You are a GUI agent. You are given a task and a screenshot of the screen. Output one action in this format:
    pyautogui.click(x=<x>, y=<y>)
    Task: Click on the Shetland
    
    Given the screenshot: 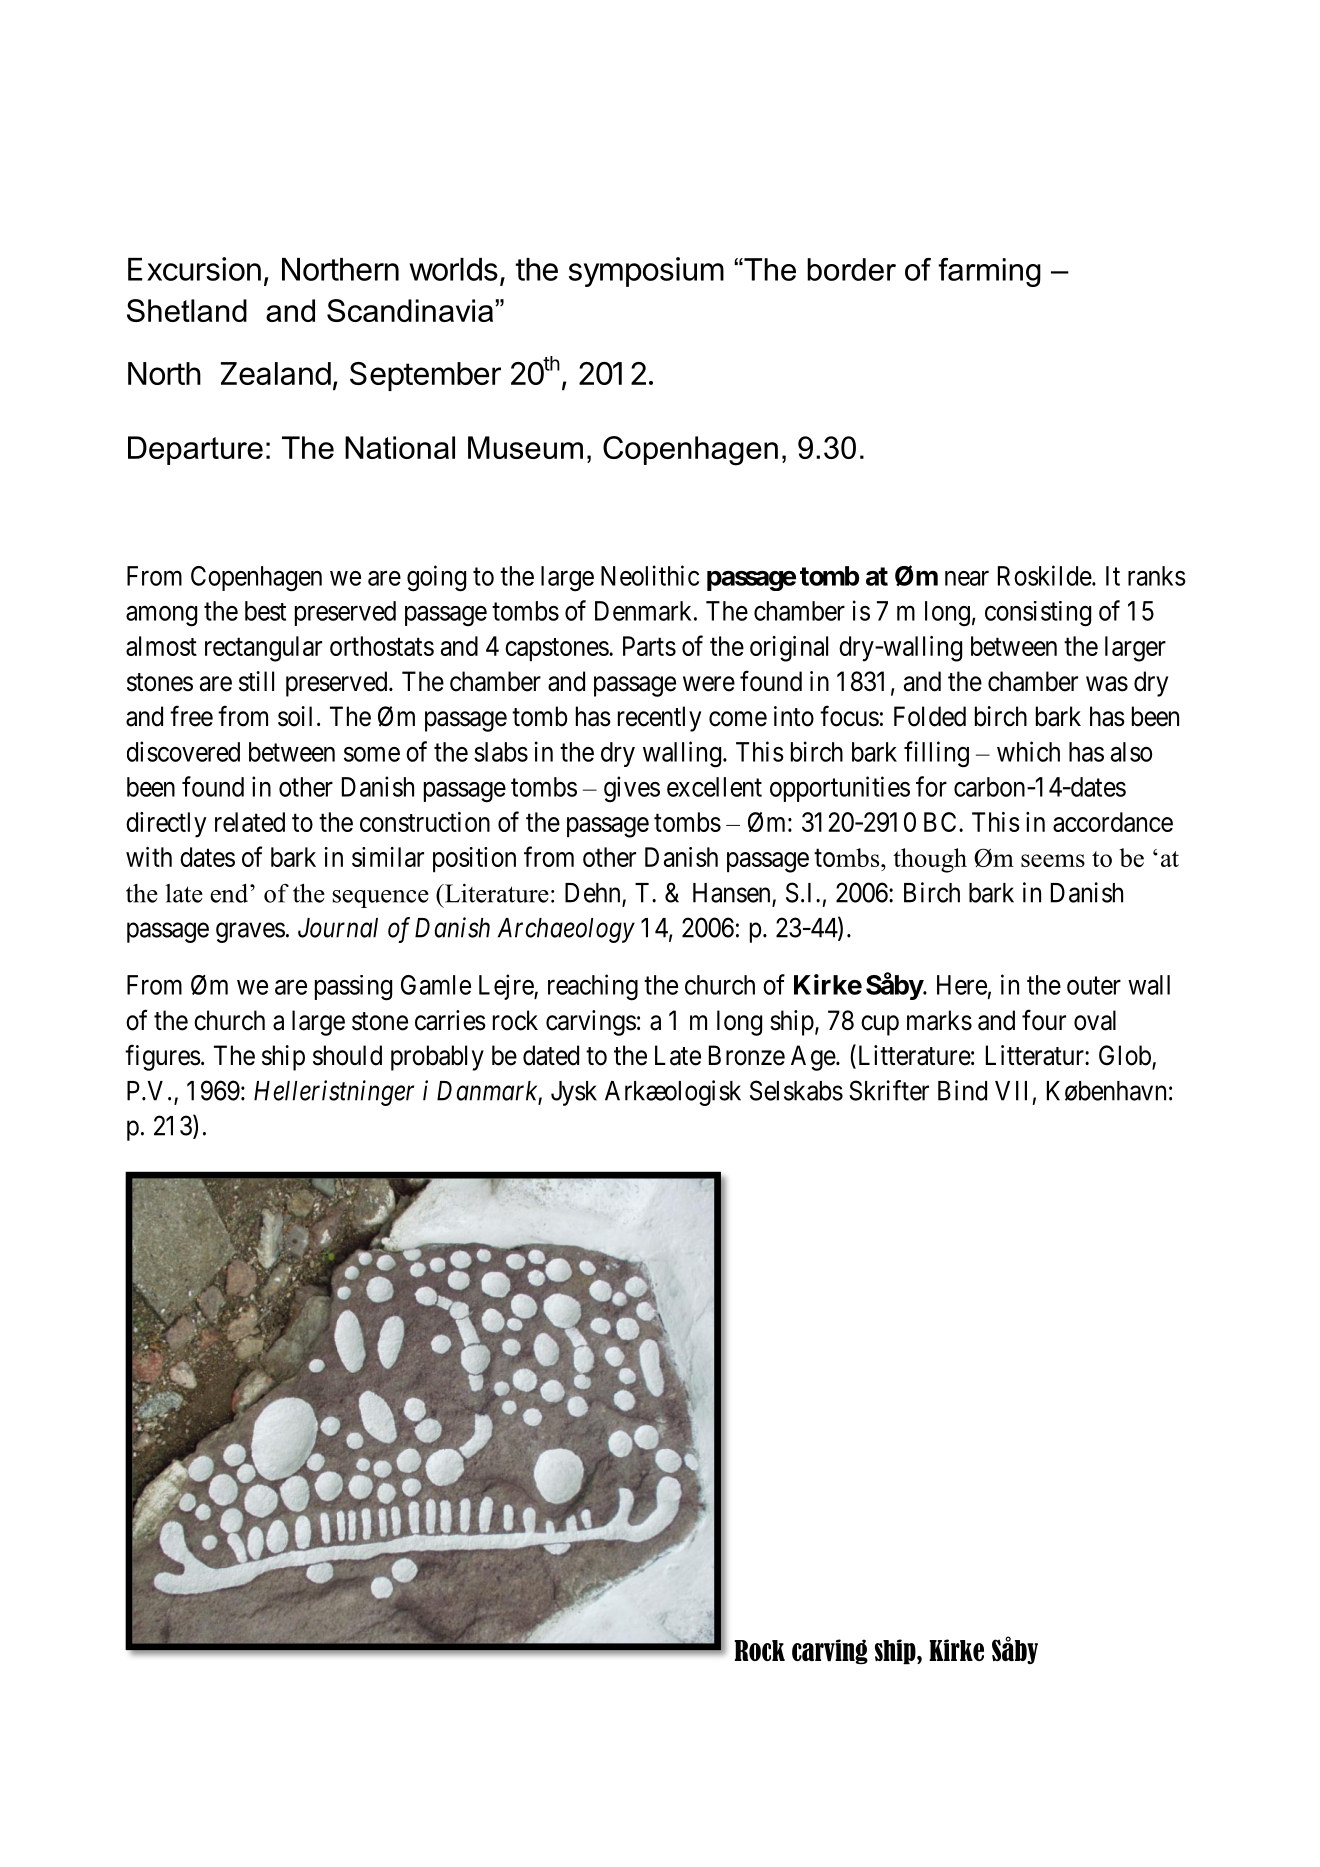 What is the action you would take?
    pyautogui.click(x=187, y=310)
